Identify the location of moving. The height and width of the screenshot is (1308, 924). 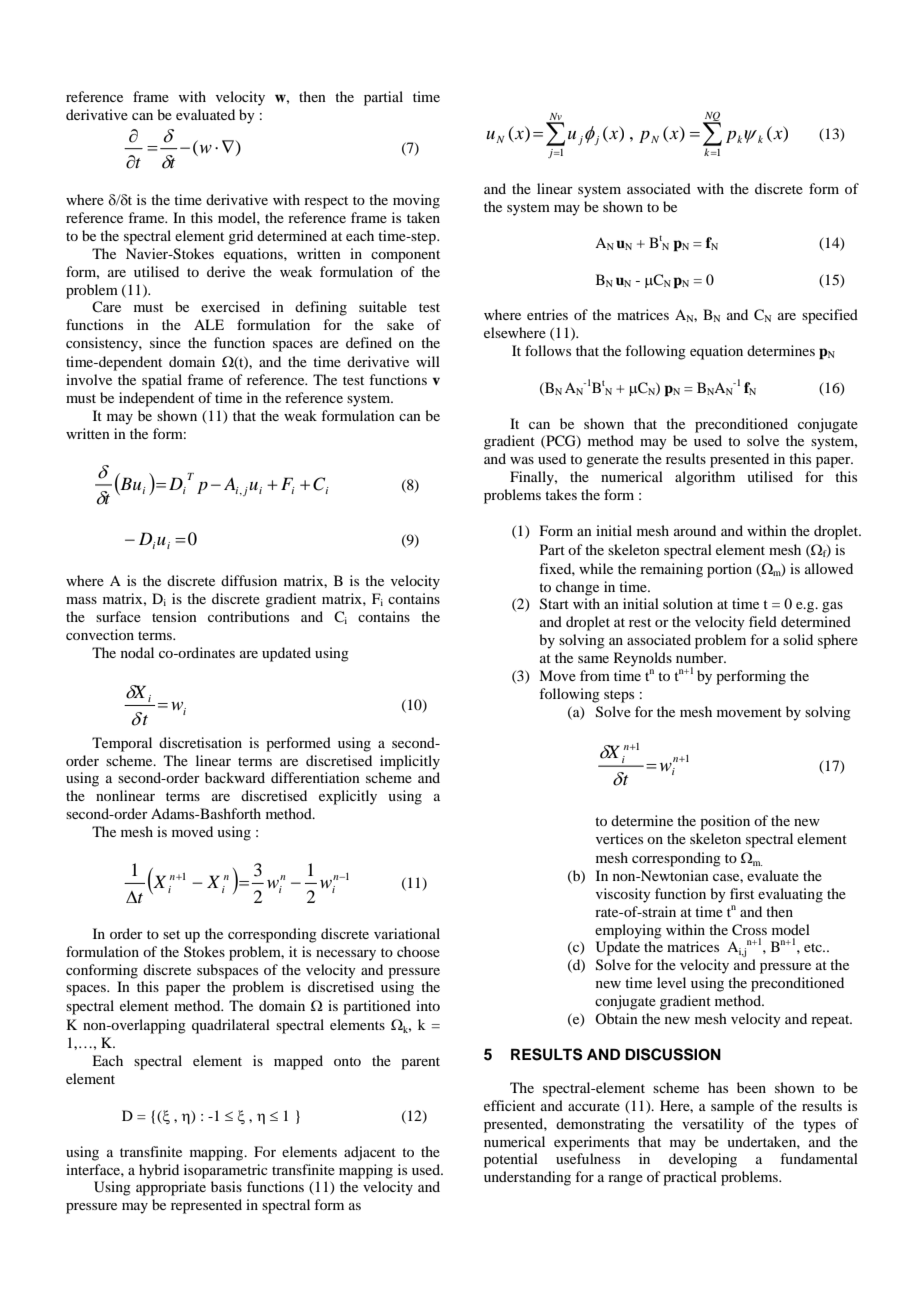
(416, 201).
